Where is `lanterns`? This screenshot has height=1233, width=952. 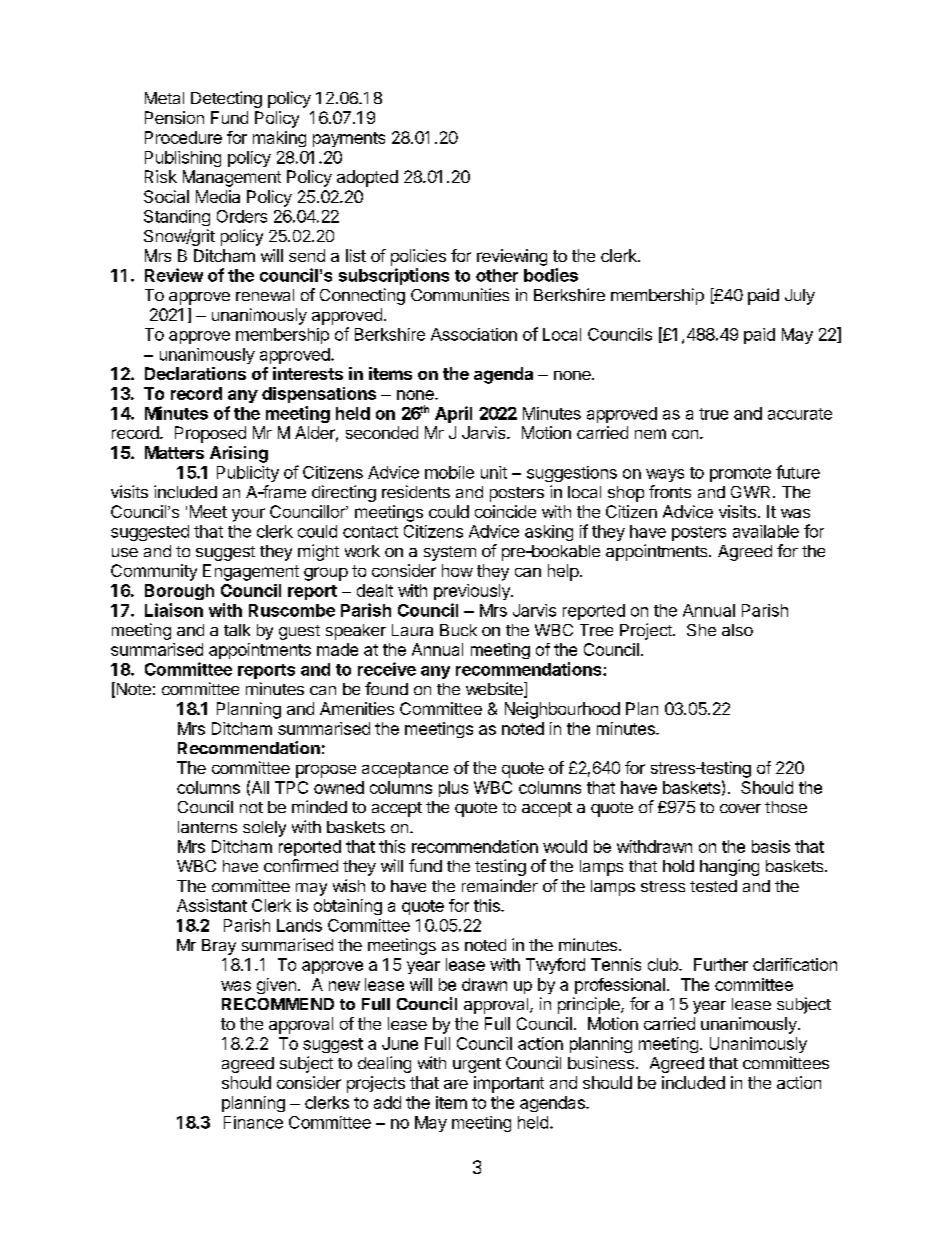
lanterns is located at coordinates (207, 827).
